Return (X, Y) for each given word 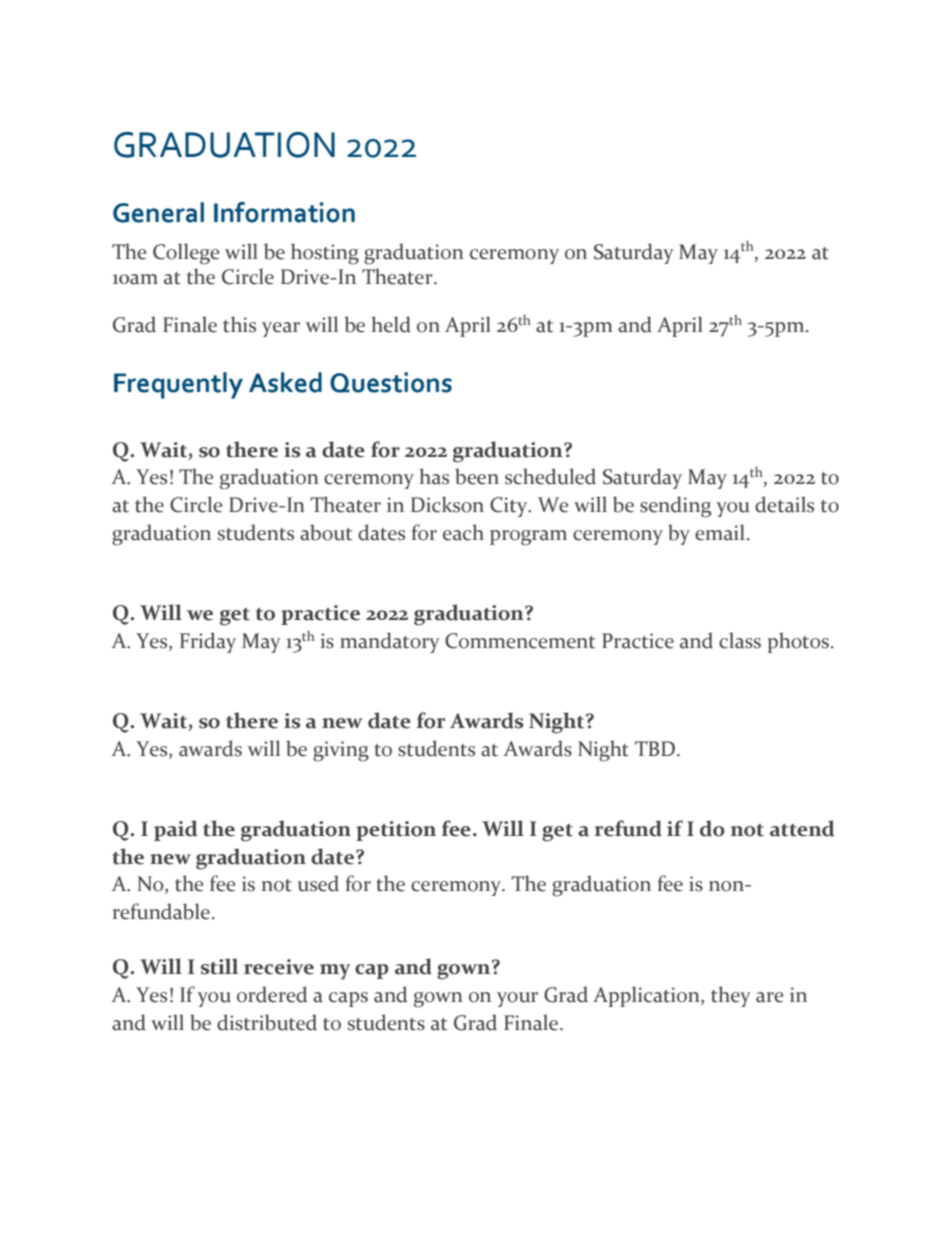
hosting (325, 254)
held (391, 324)
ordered (272, 994)
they (731, 996)
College (186, 254)
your (517, 999)
